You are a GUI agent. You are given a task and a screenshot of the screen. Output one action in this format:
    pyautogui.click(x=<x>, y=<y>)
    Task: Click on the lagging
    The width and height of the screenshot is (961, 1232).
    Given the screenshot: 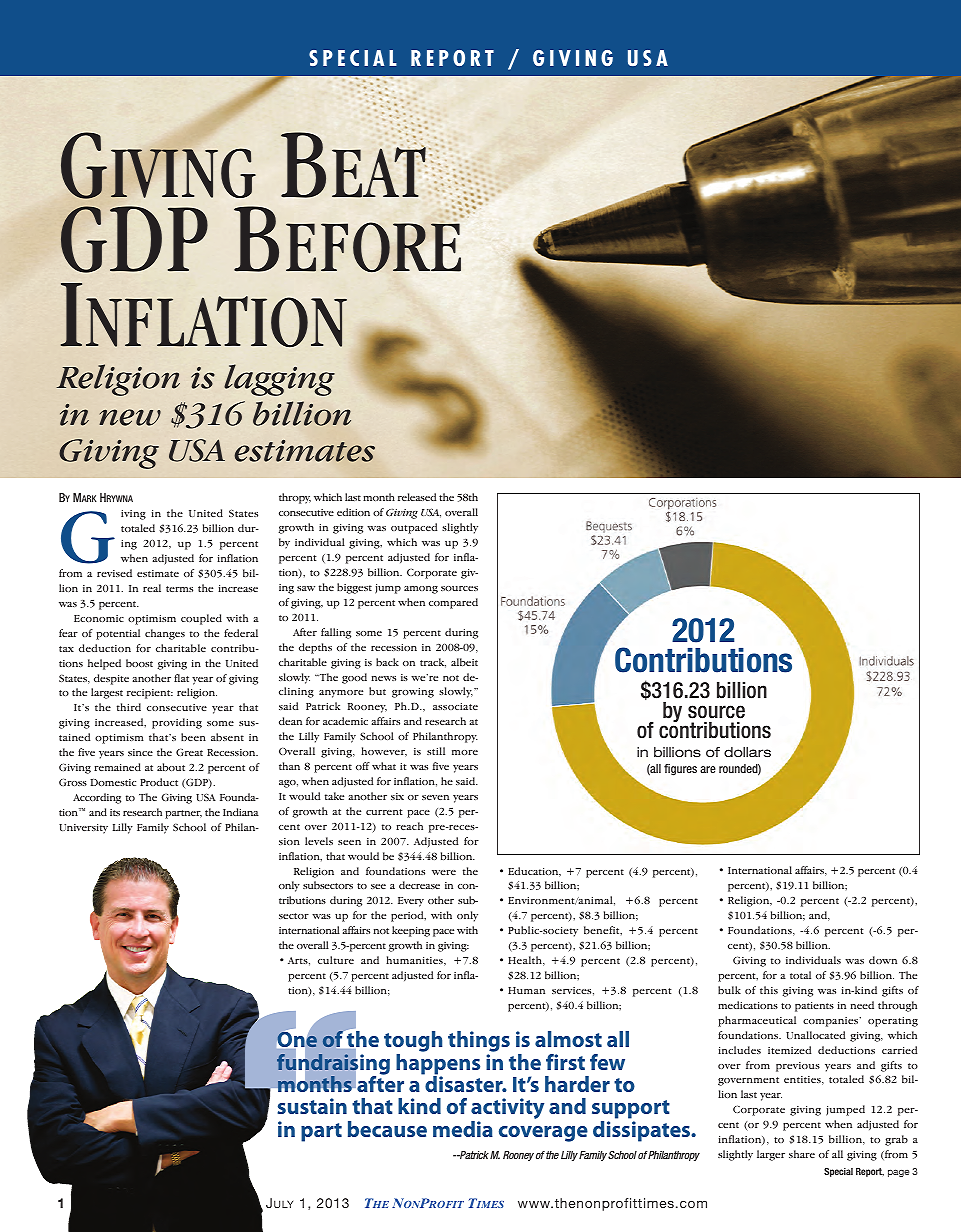 What is the action you would take?
    pyautogui.click(x=279, y=380)
